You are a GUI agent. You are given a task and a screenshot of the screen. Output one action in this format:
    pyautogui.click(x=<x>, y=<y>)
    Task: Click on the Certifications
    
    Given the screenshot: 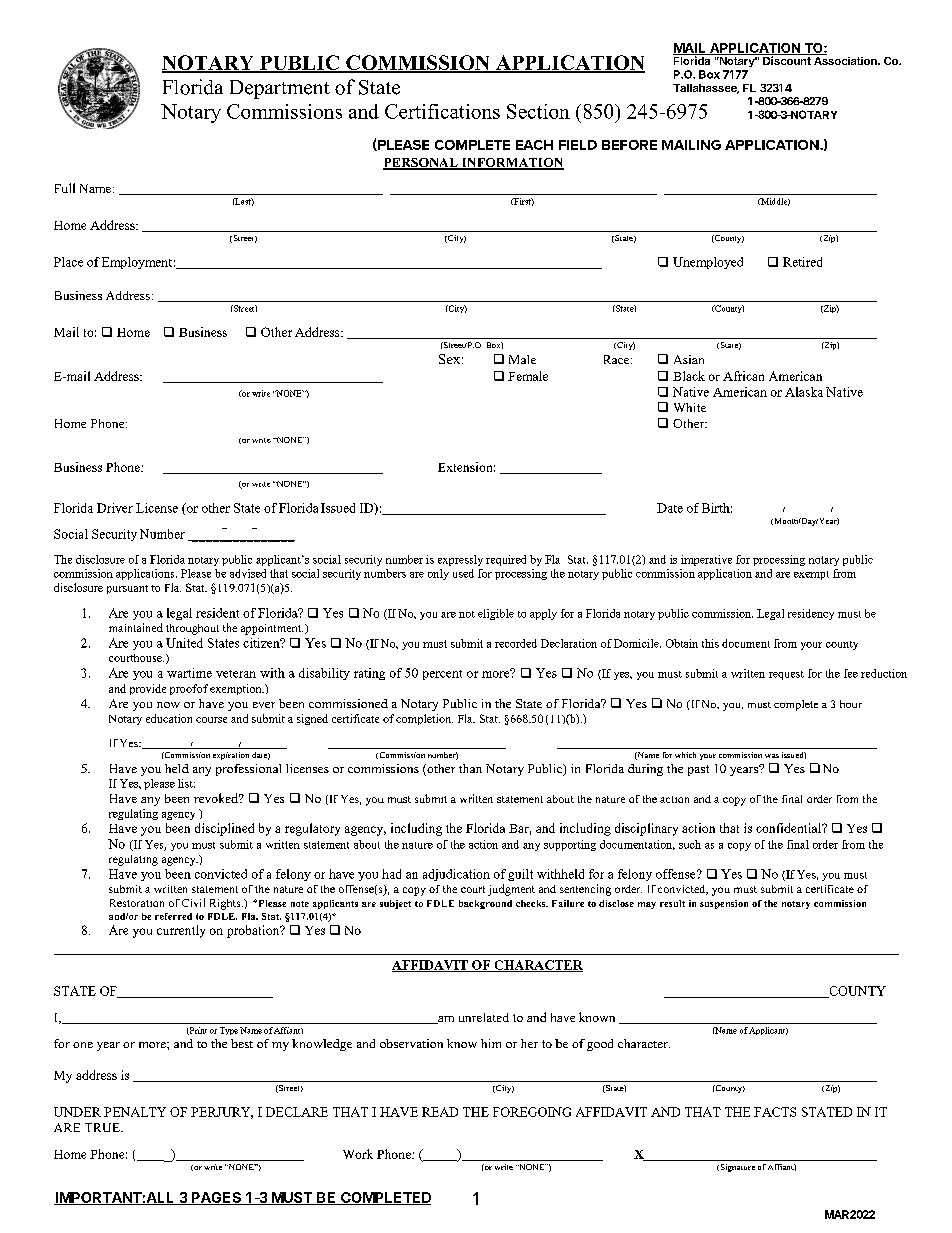 What is the action you would take?
    pyautogui.click(x=442, y=111)
